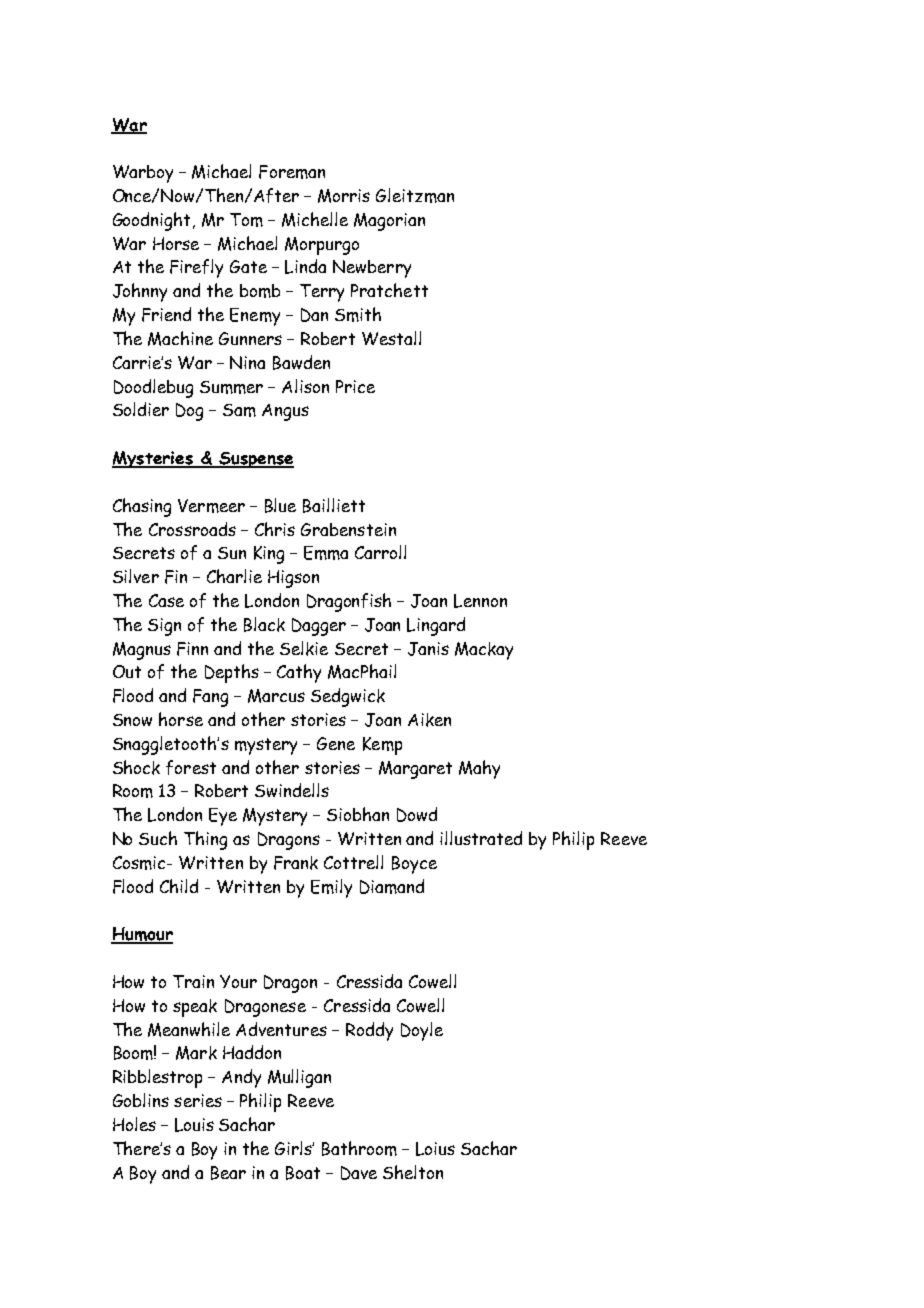  I want to click on Such, so click(158, 838).
